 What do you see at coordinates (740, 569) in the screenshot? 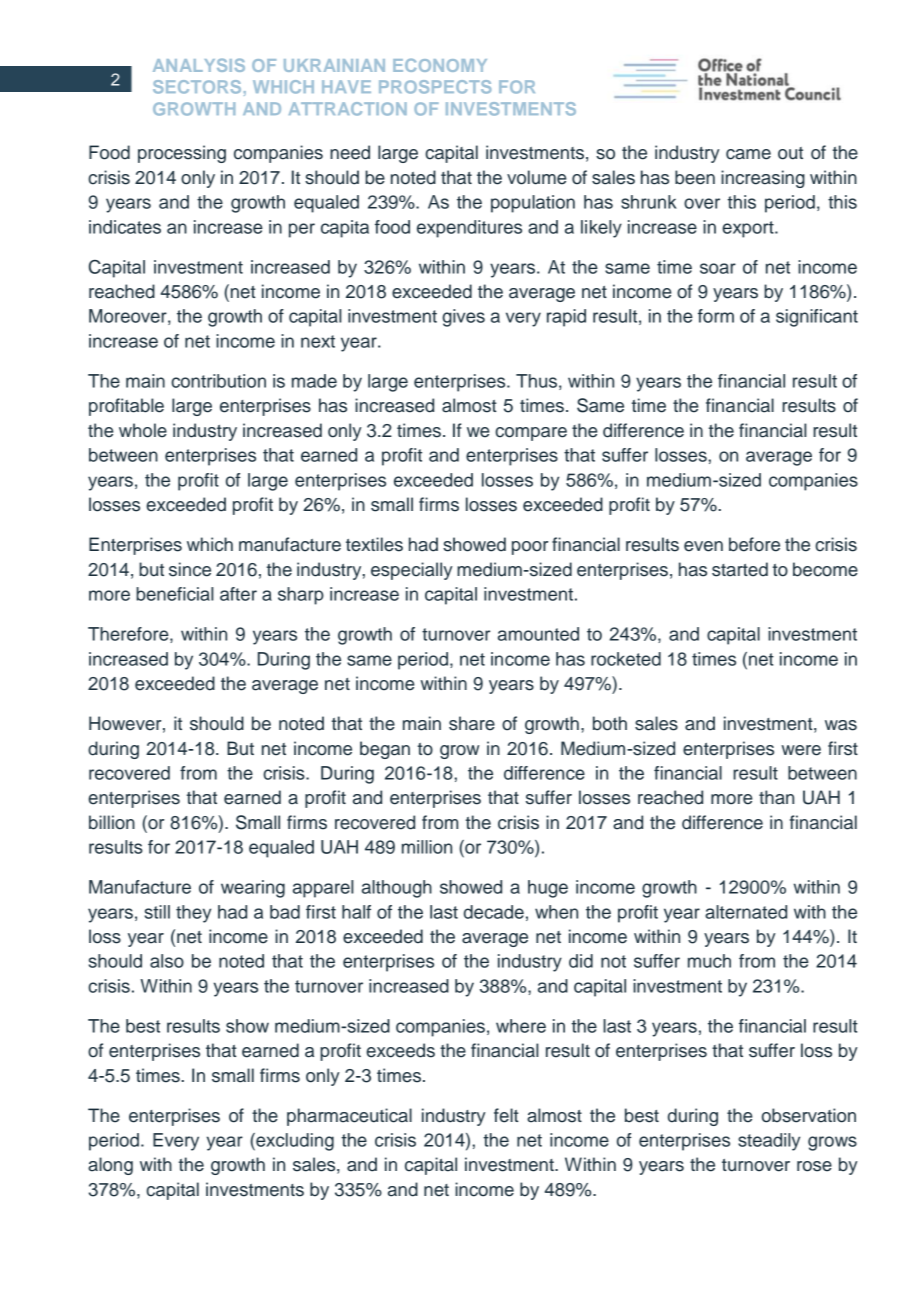
I see `started` at bounding box center [740, 569].
